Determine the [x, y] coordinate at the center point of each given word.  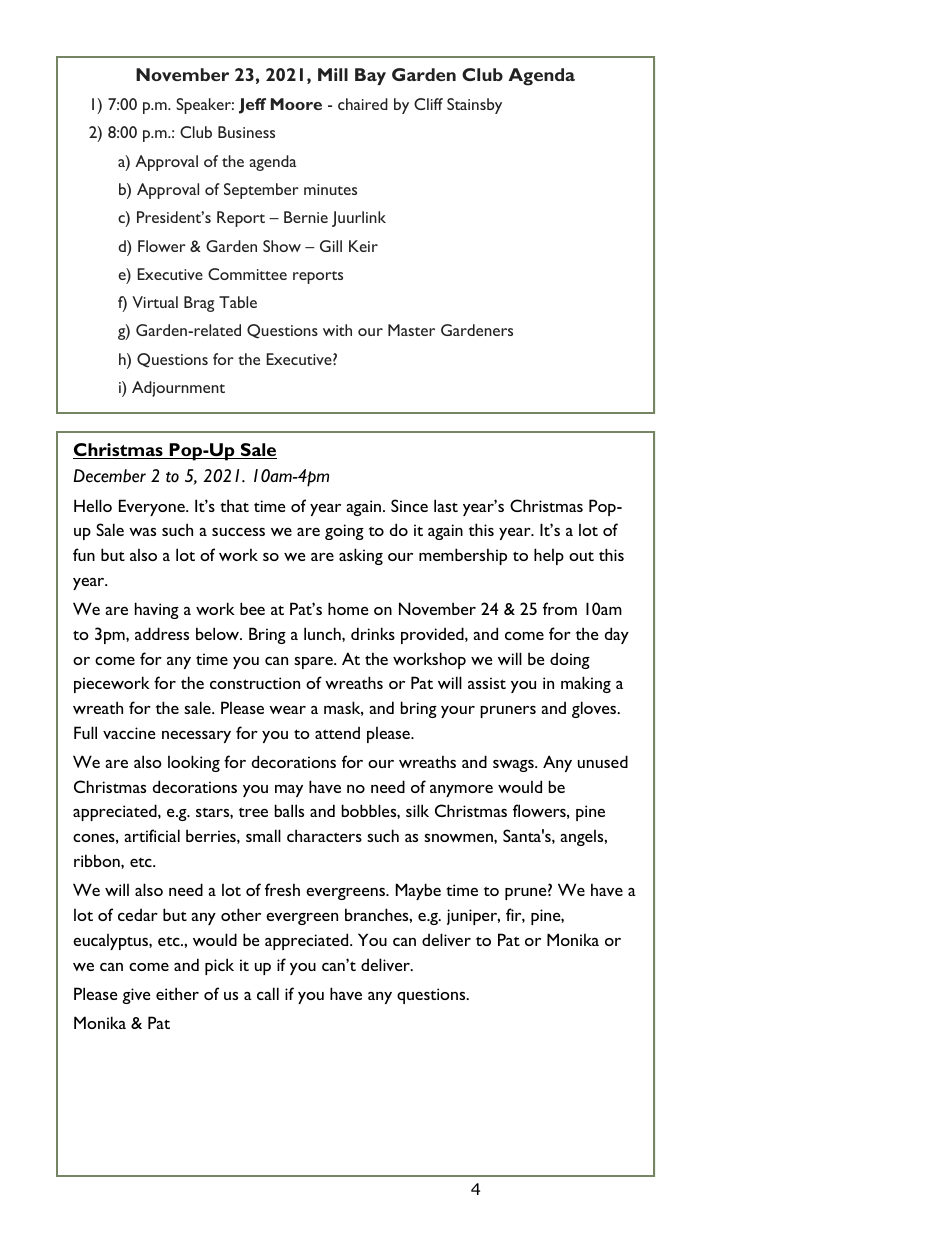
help [549, 556]
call [268, 993]
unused [603, 761]
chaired [363, 104]
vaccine [129, 733]
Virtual [155, 302]
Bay [370, 76]
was [142, 532]
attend [337, 732]
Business [246, 132]
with [337, 330]
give [136, 996]
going [344, 532]
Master [411, 330]
